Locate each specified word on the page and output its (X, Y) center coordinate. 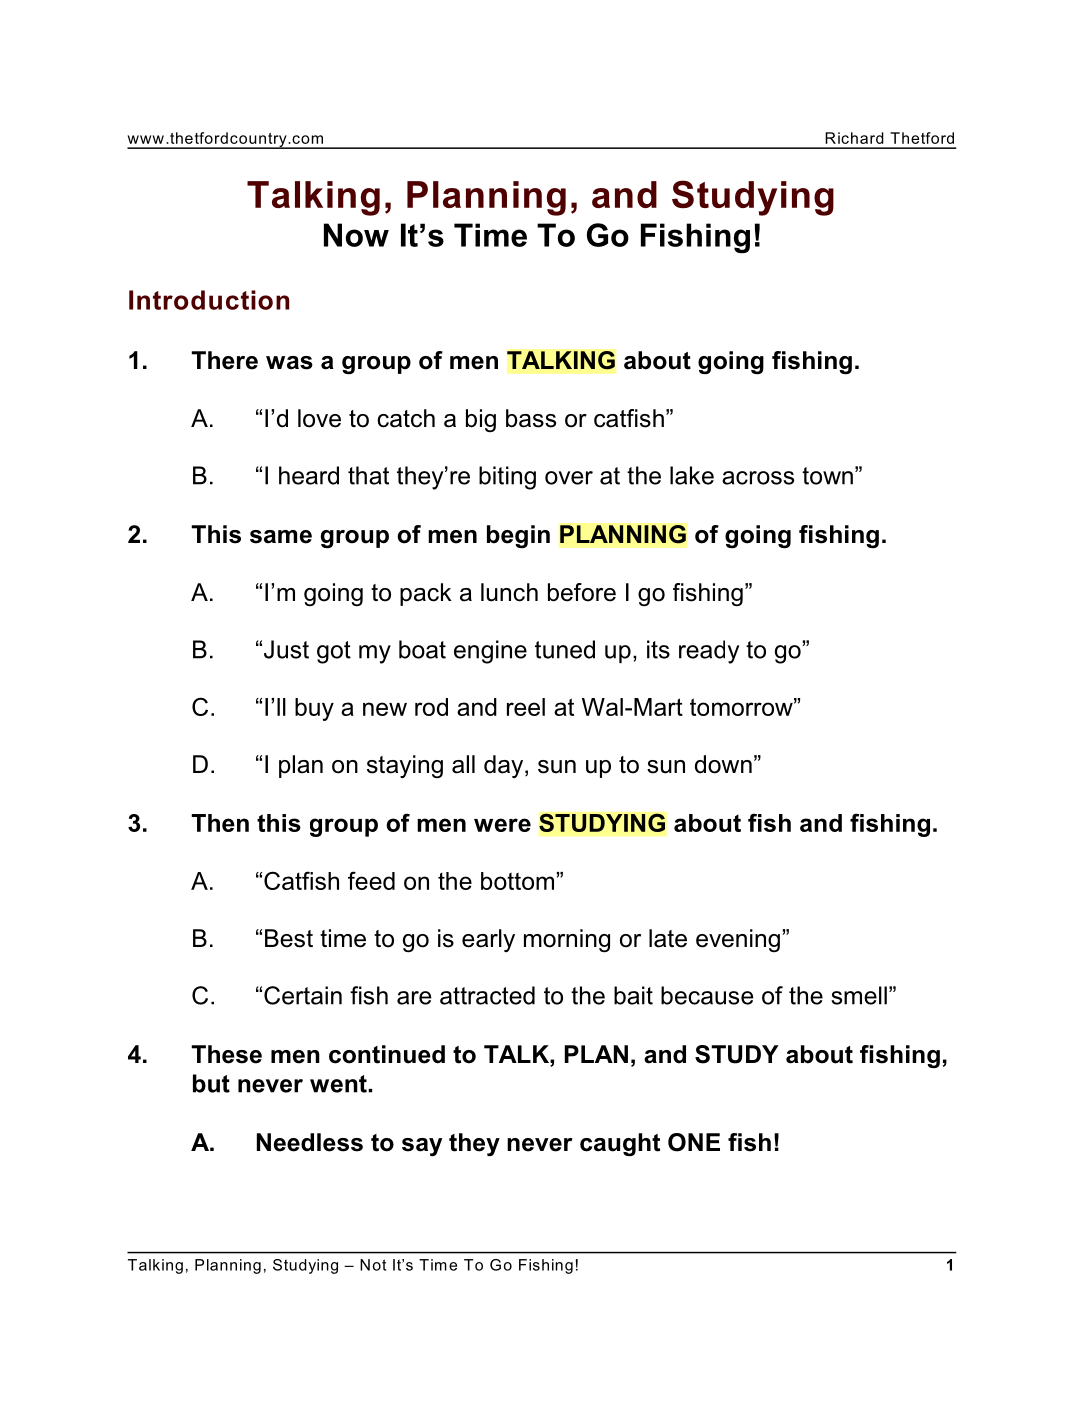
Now (356, 235)
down (723, 764)
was (289, 363)
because (707, 995)
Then (220, 823)
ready (709, 652)
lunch (509, 592)
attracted (487, 995)
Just (286, 649)
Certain (303, 995)
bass (531, 418)
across (758, 478)
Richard (854, 138)
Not (373, 1265)
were (502, 825)
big (481, 420)
